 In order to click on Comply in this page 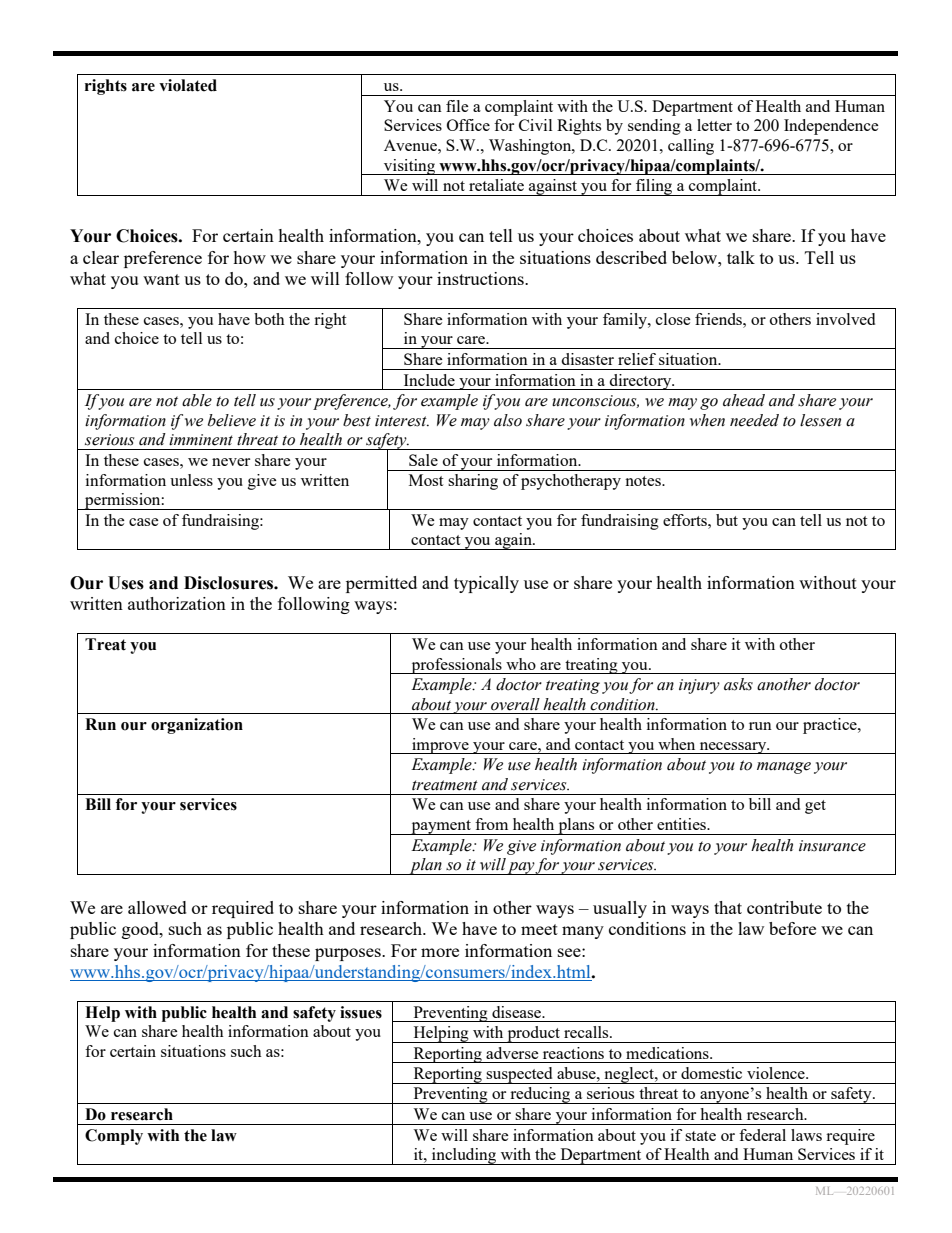, I will do `click(114, 1137)`.
